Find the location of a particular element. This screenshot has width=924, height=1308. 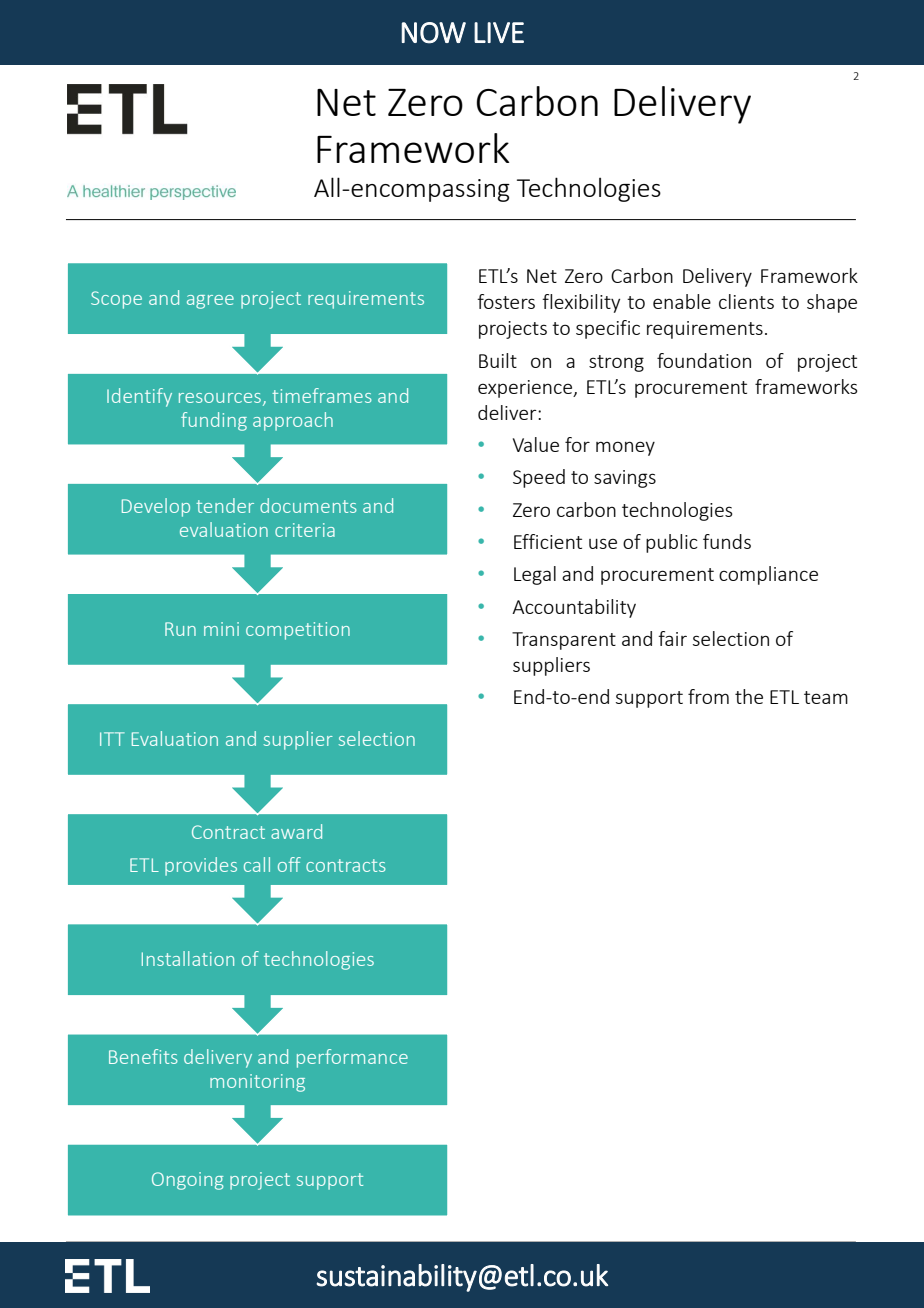

foundation is located at coordinates (704, 360).
